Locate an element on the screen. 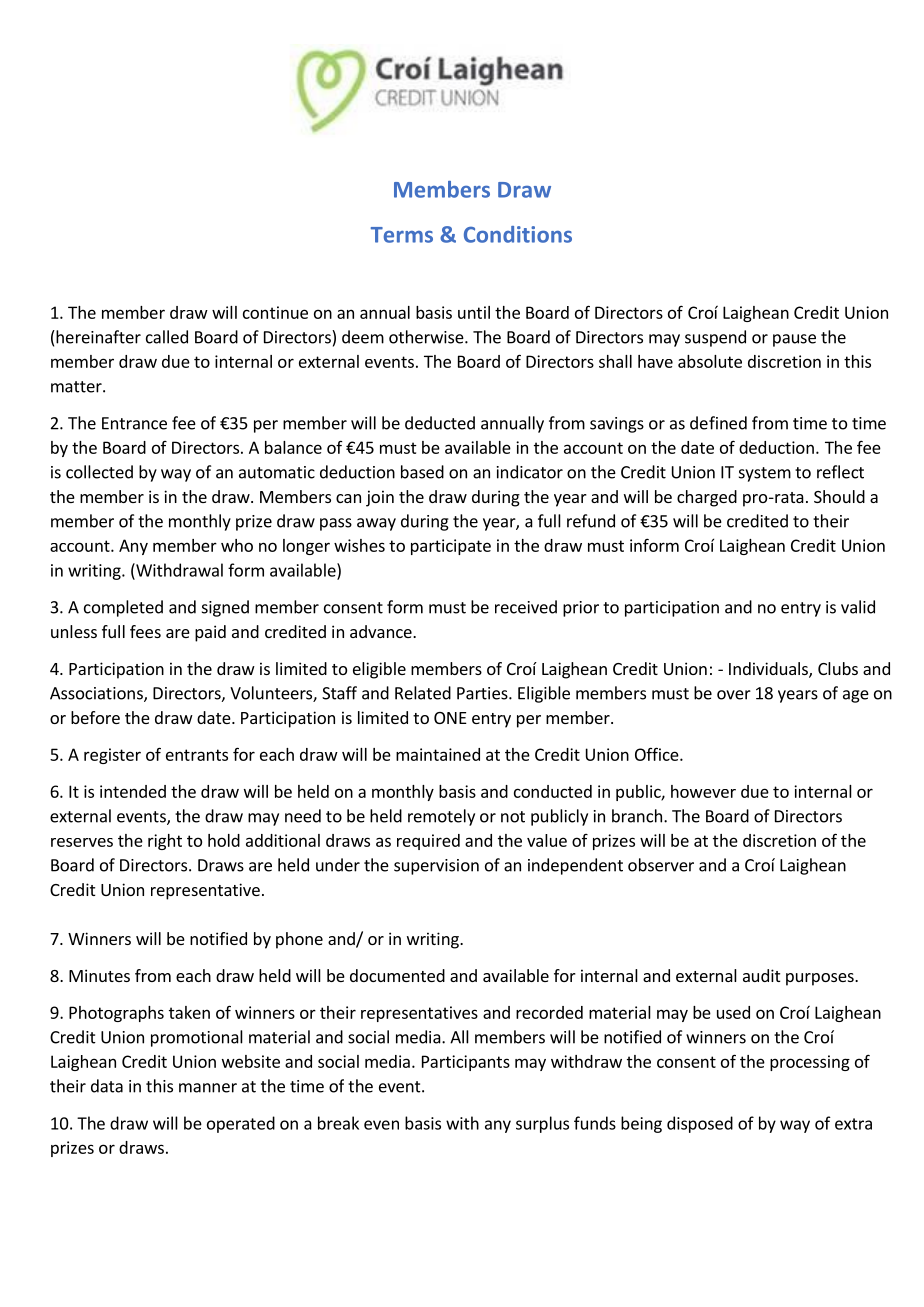 The height and width of the screenshot is (1307, 924). participate is located at coordinates (451, 547).
